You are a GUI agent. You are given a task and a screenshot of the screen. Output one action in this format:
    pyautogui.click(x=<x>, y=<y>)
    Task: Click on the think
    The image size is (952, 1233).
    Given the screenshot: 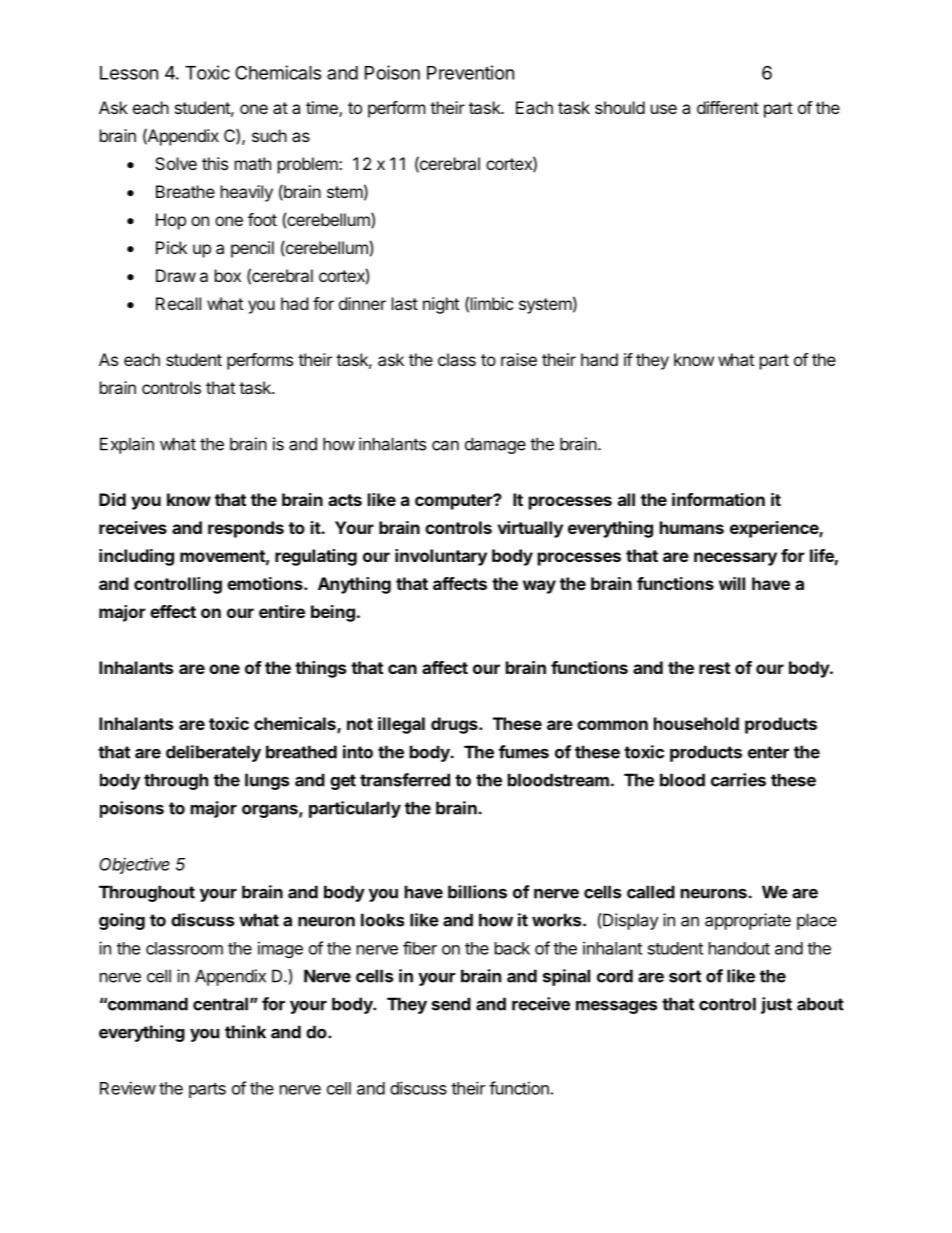 What is the action you would take?
    pyautogui.click(x=245, y=1032)
